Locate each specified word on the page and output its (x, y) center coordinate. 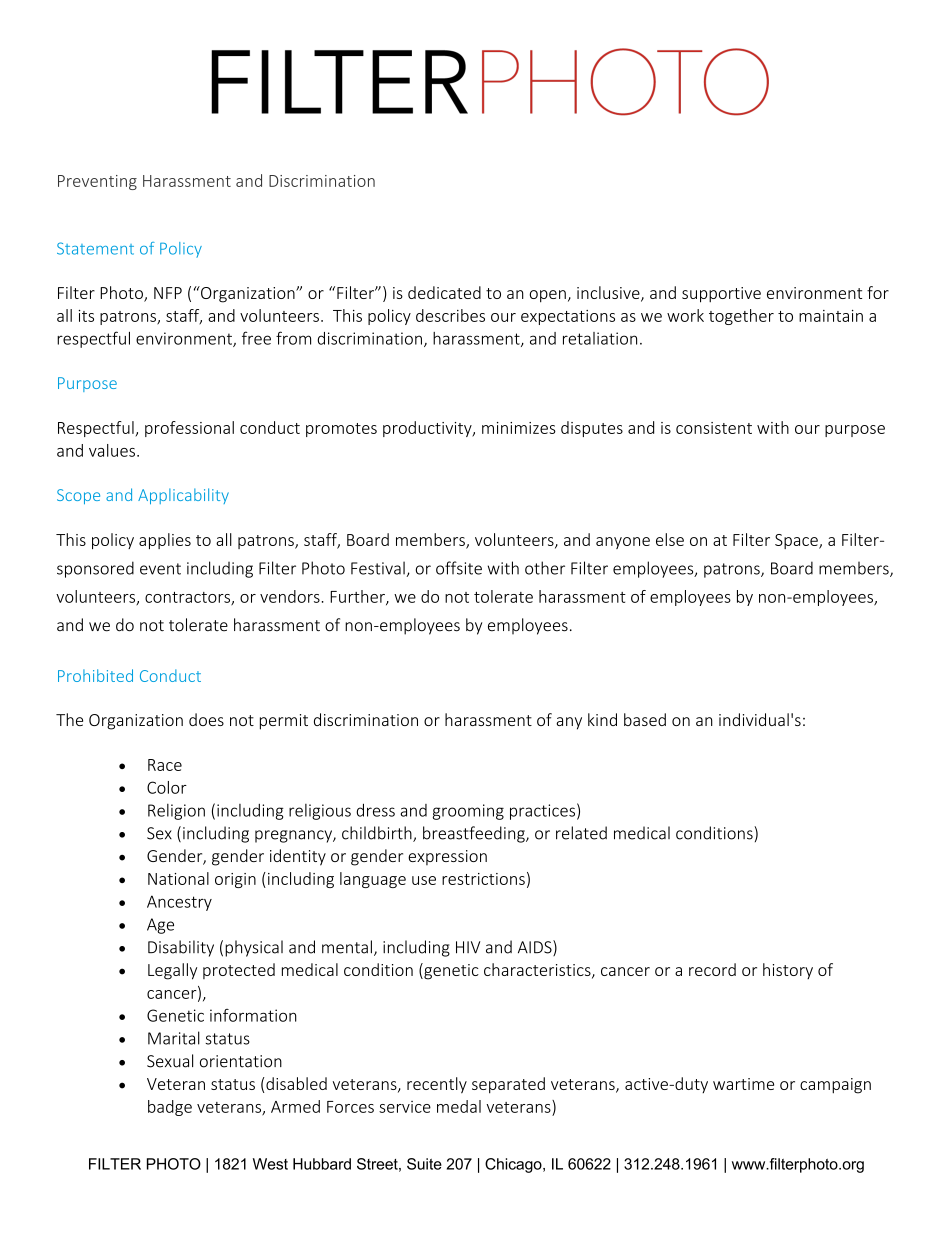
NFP (168, 293)
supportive (721, 295)
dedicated (444, 292)
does (206, 719)
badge (170, 1108)
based (645, 719)
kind (602, 719)
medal (459, 1106)
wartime (743, 1084)
